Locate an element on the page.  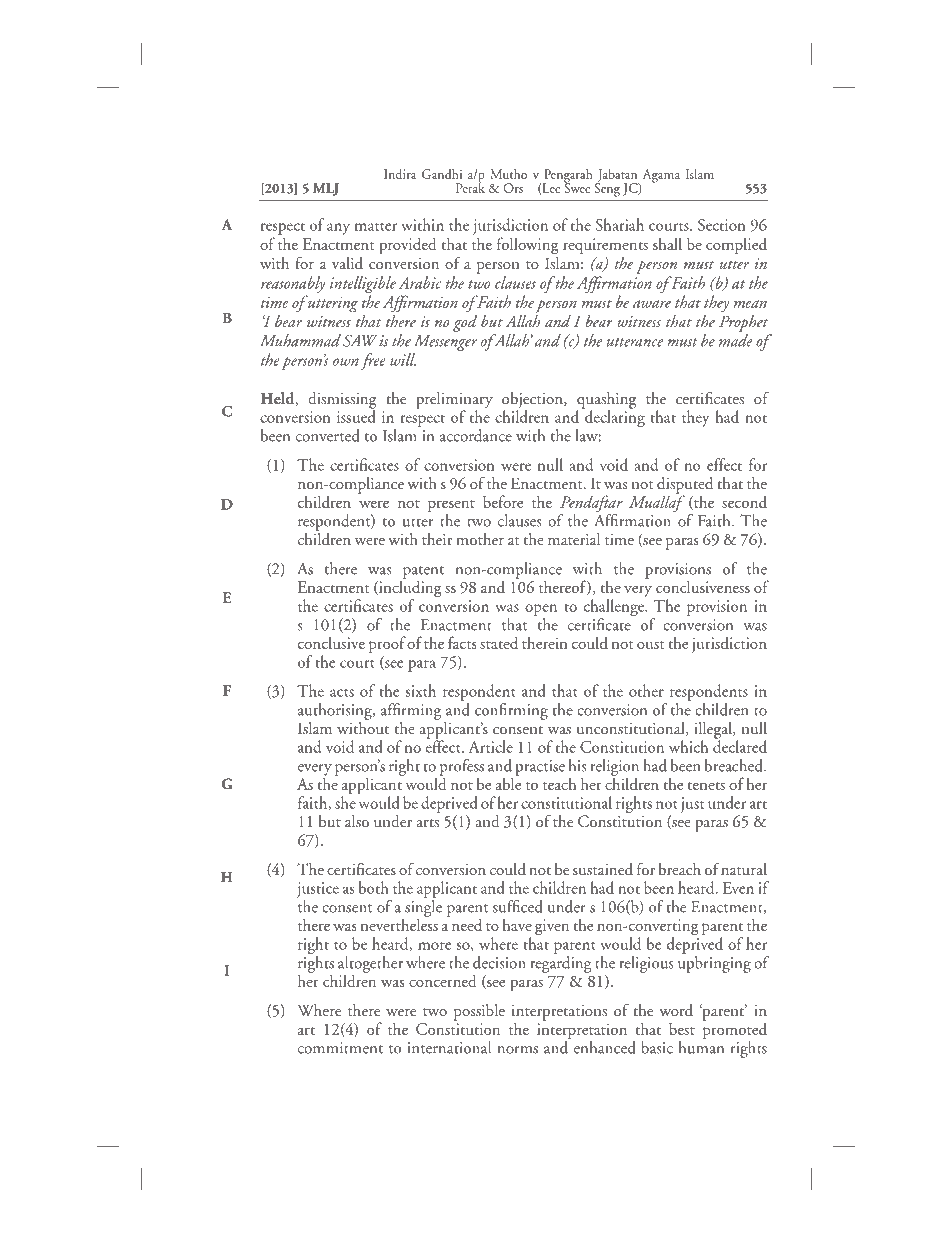
commitment is located at coordinates (340, 1048).
